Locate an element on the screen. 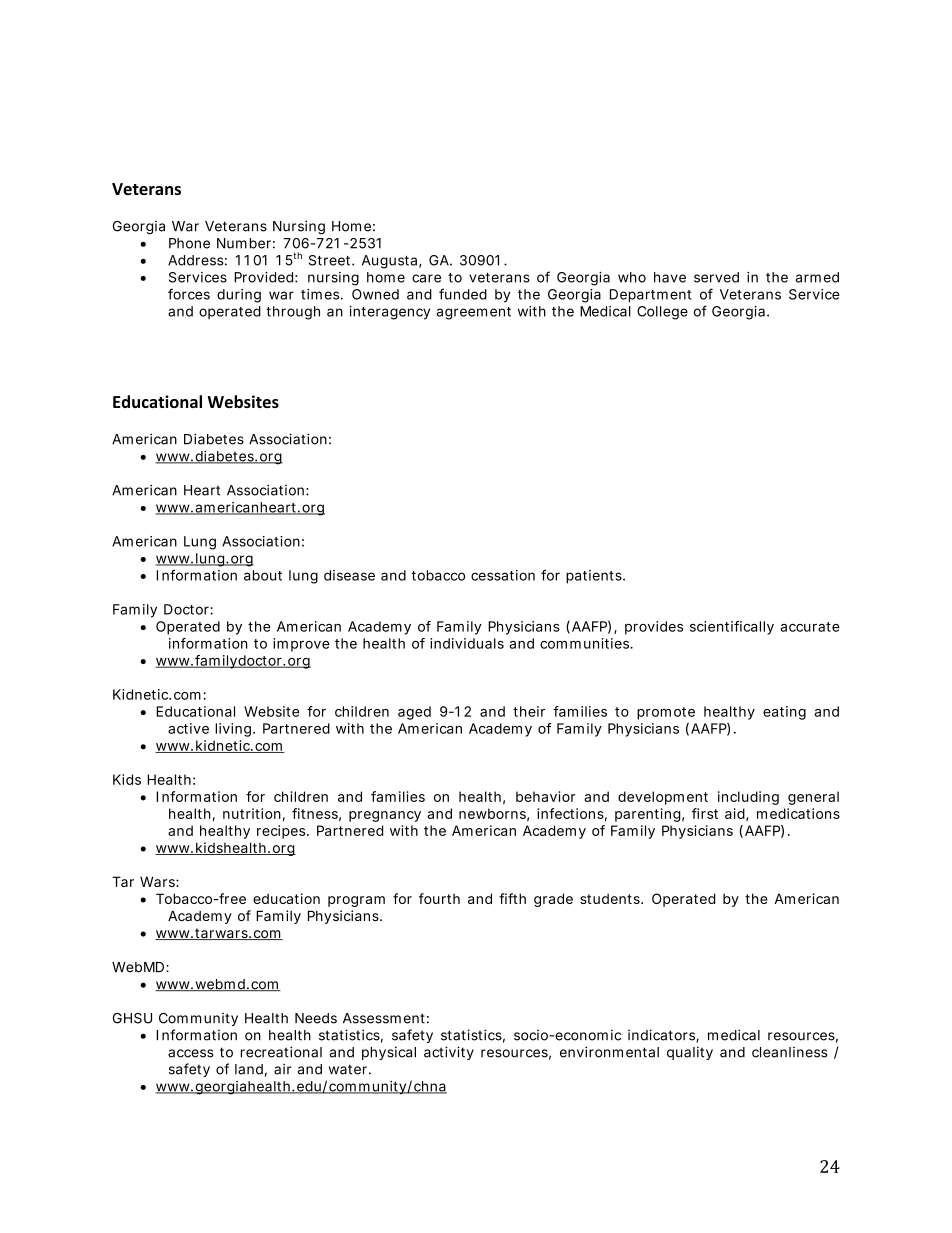 This screenshot has height=1233, width=952. cessation is located at coordinates (503, 575).
